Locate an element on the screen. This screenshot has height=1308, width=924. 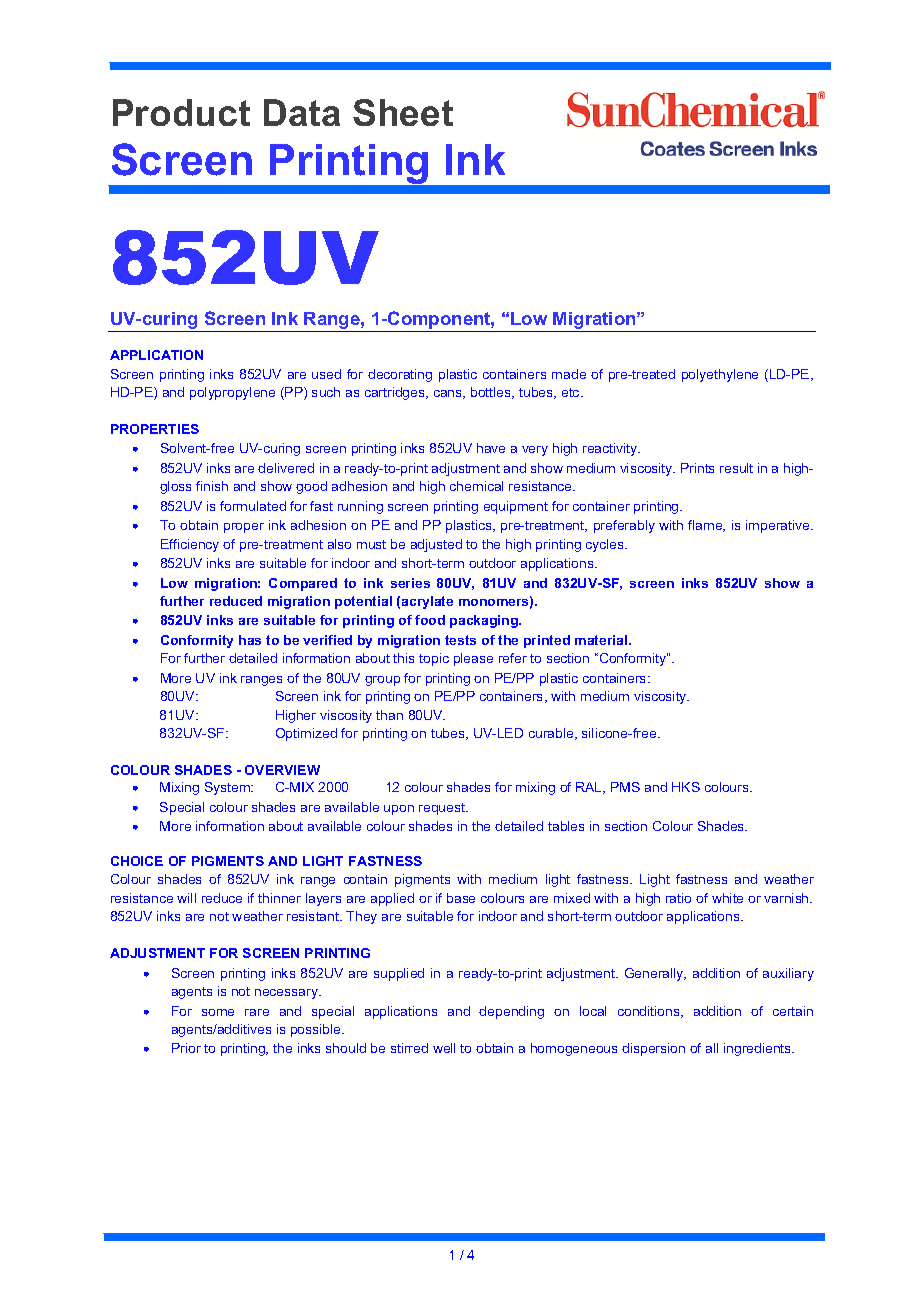
System is located at coordinates (229, 788).
